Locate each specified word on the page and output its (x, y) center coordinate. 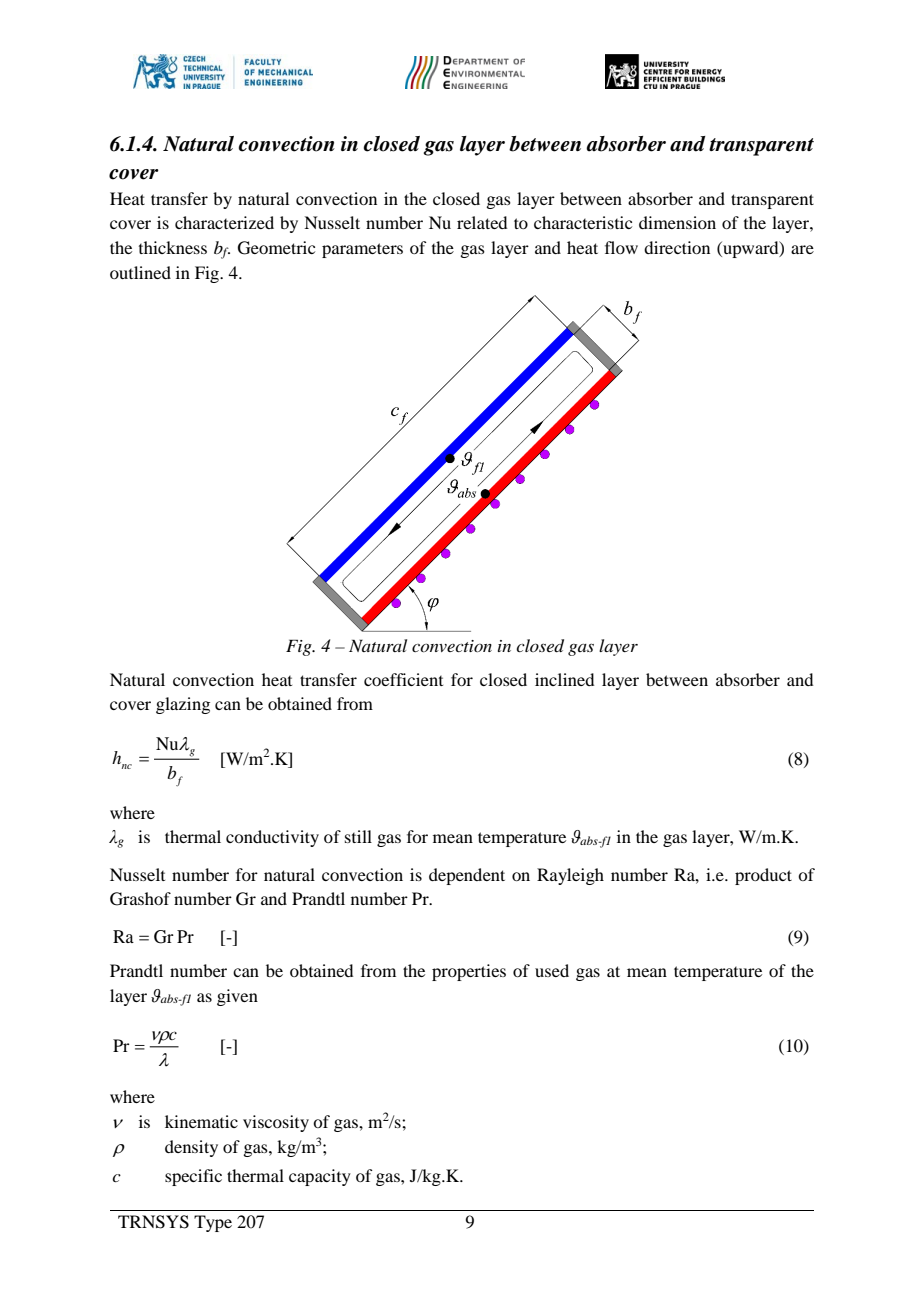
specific (193, 1177)
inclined (564, 679)
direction (677, 247)
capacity (320, 1177)
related (482, 222)
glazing (183, 705)
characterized (224, 222)
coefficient (403, 679)
